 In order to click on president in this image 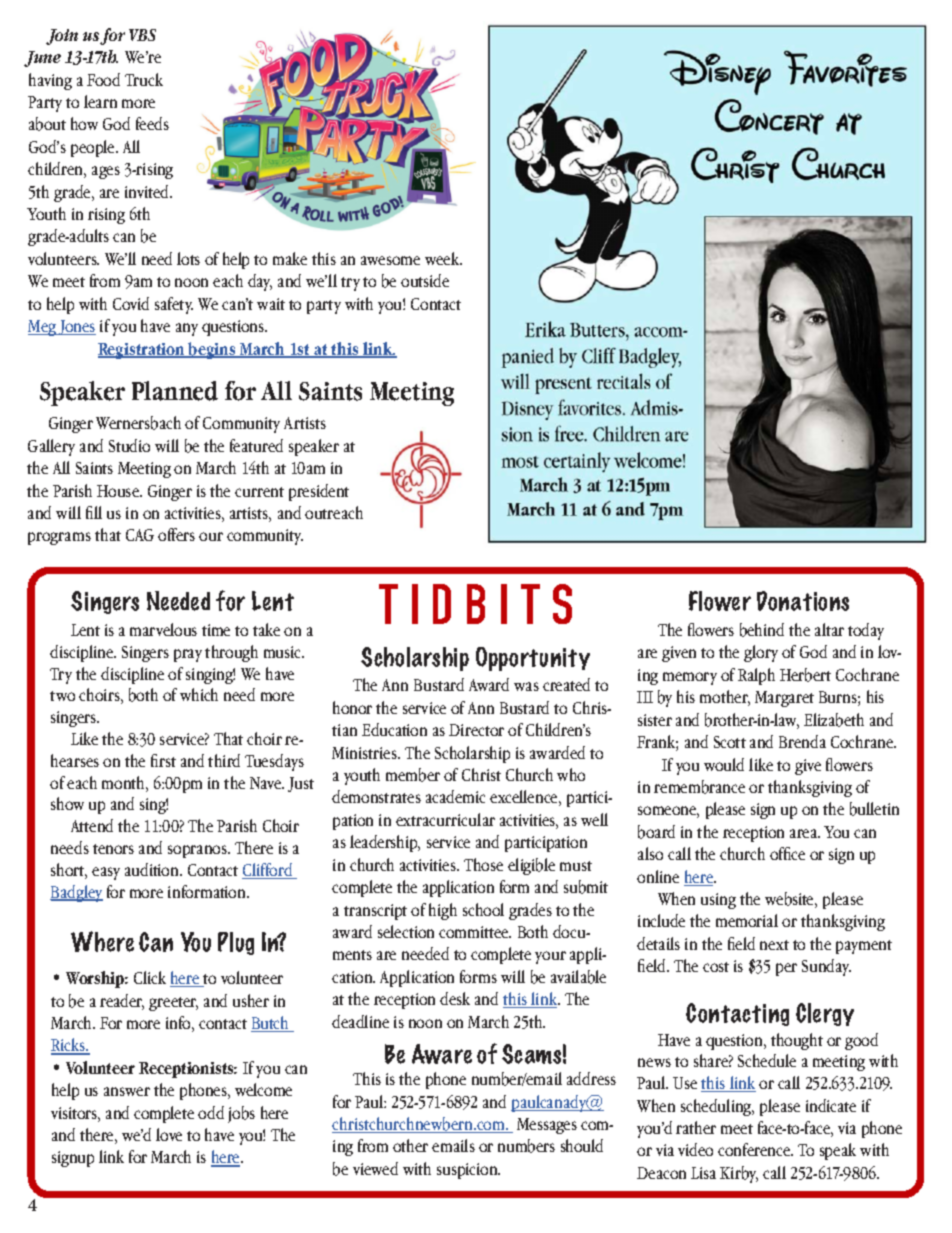, I will do `click(319, 492)`.
